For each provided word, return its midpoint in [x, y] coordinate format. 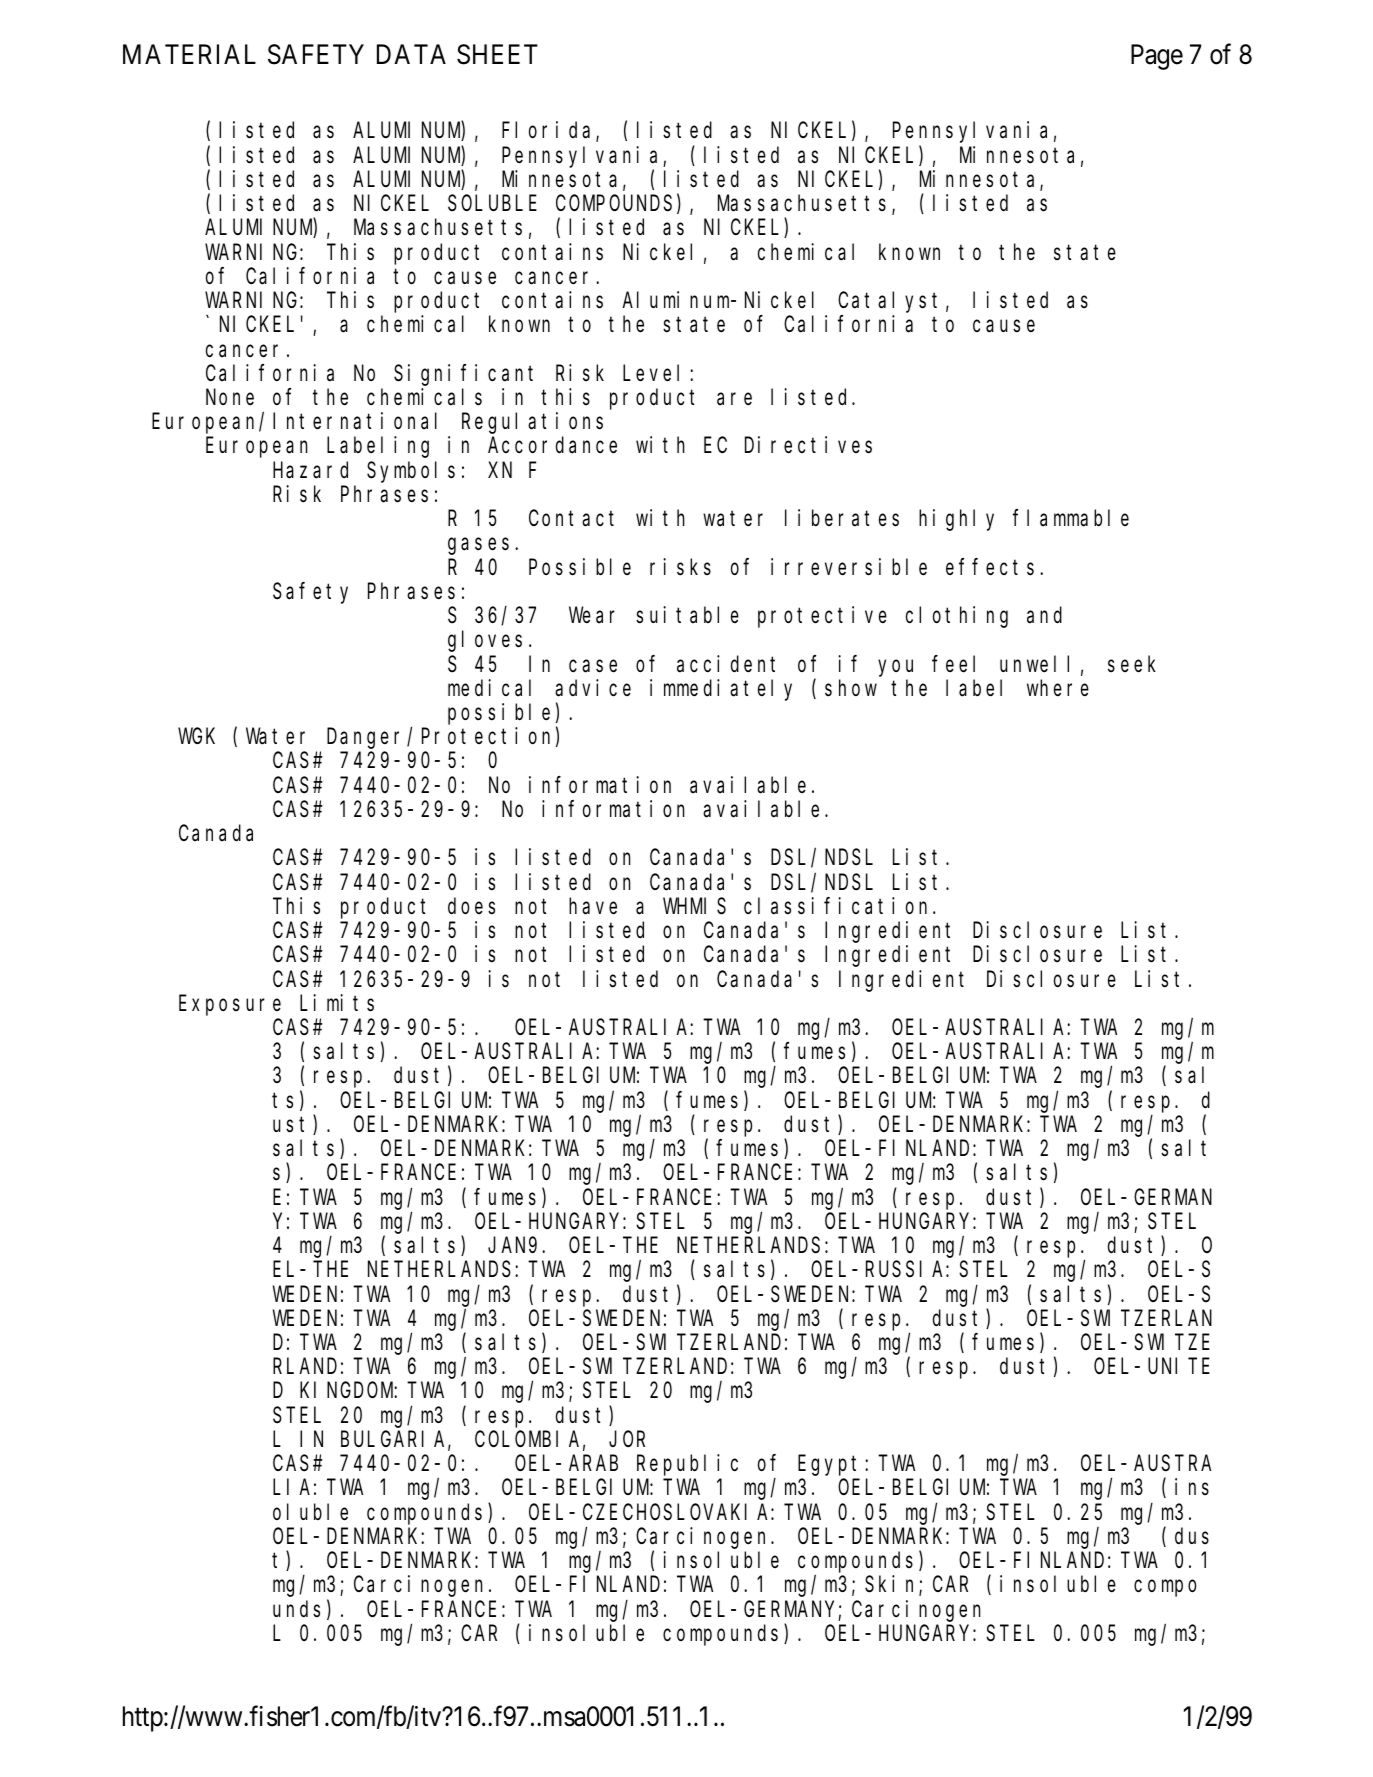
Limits [337, 1003]
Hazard [310, 470]
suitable [687, 615]
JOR [627, 1439]
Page [1157, 57]
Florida [549, 132]
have [593, 906]
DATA [411, 54]
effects [990, 567]
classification [839, 906]
